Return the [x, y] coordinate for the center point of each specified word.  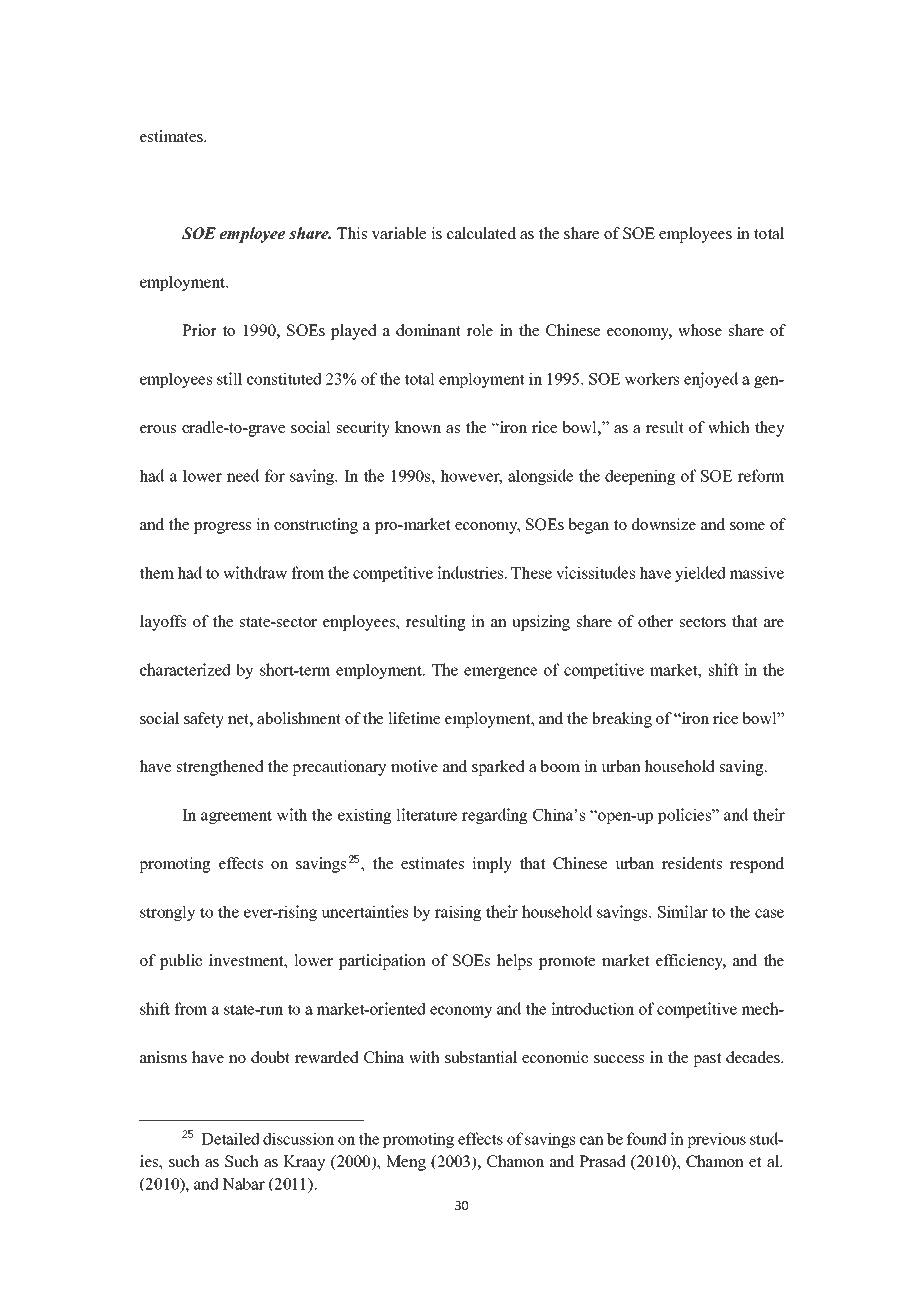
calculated [481, 233]
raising [458, 913]
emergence [500, 673]
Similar [683, 911]
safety [204, 720]
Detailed [231, 1138]
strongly [167, 913]
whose [700, 330]
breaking [622, 720]
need [243, 475]
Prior [199, 330]
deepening [640, 477]
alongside [540, 477]
